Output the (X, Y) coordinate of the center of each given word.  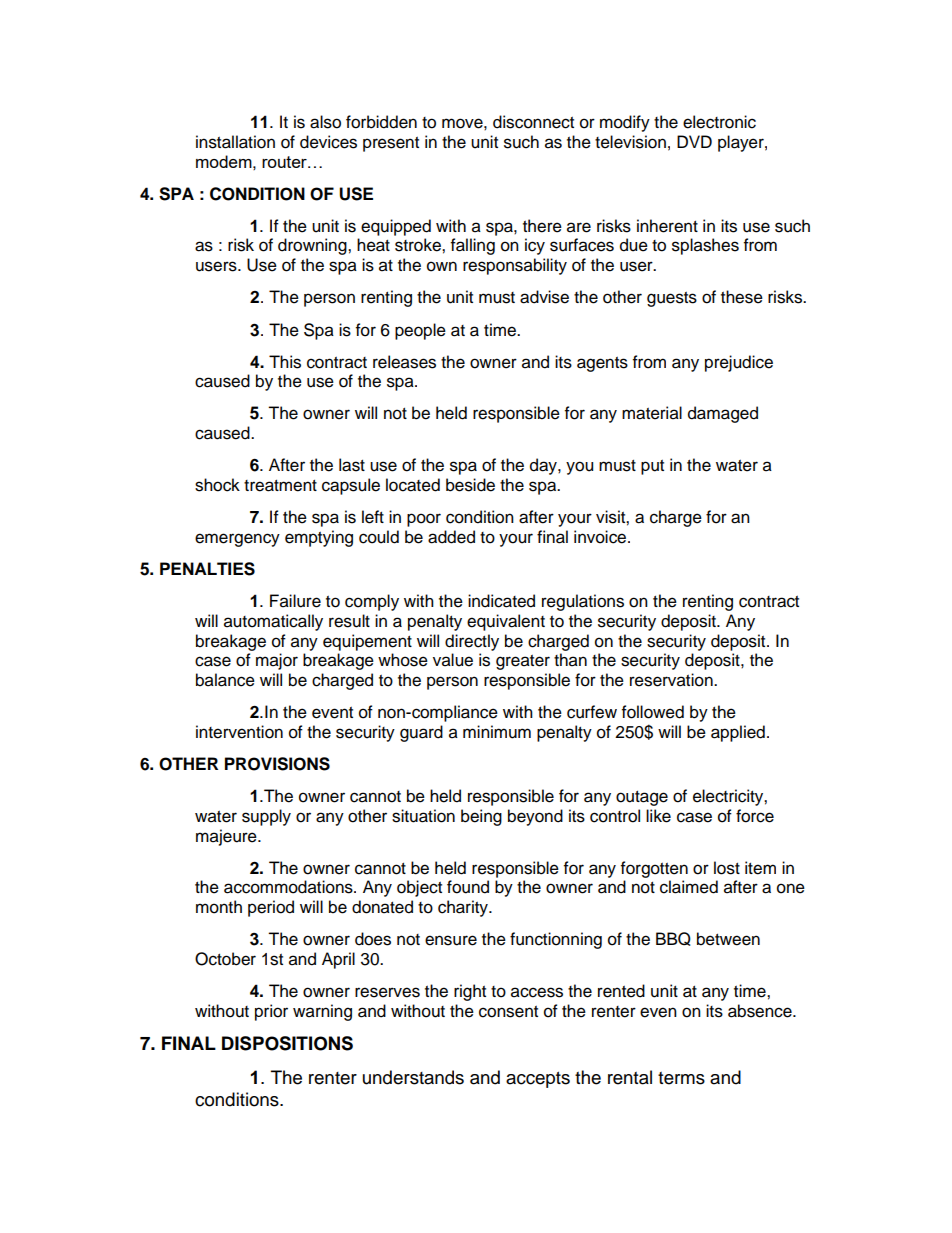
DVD (694, 141)
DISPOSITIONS (287, 1043)
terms (681, 1078)
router (285, 162)
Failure (295, 601)
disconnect (533, 122)
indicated (501, 601)
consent (508, 1012)
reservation (672, 680)
